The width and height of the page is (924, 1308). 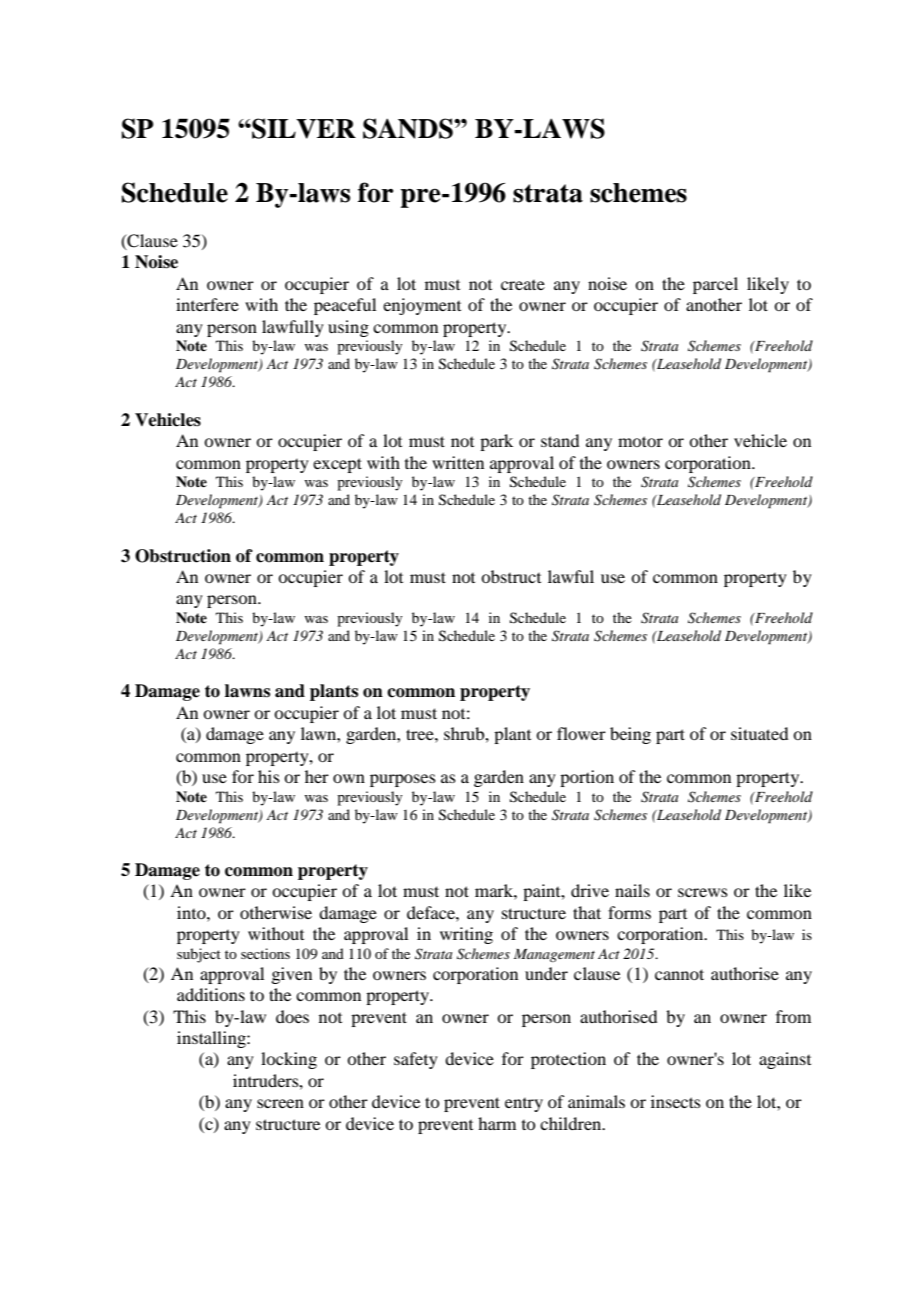 What do you see at coordinates (759, 733) in the page?
I see `situated` at bounding box center [759, 733].
